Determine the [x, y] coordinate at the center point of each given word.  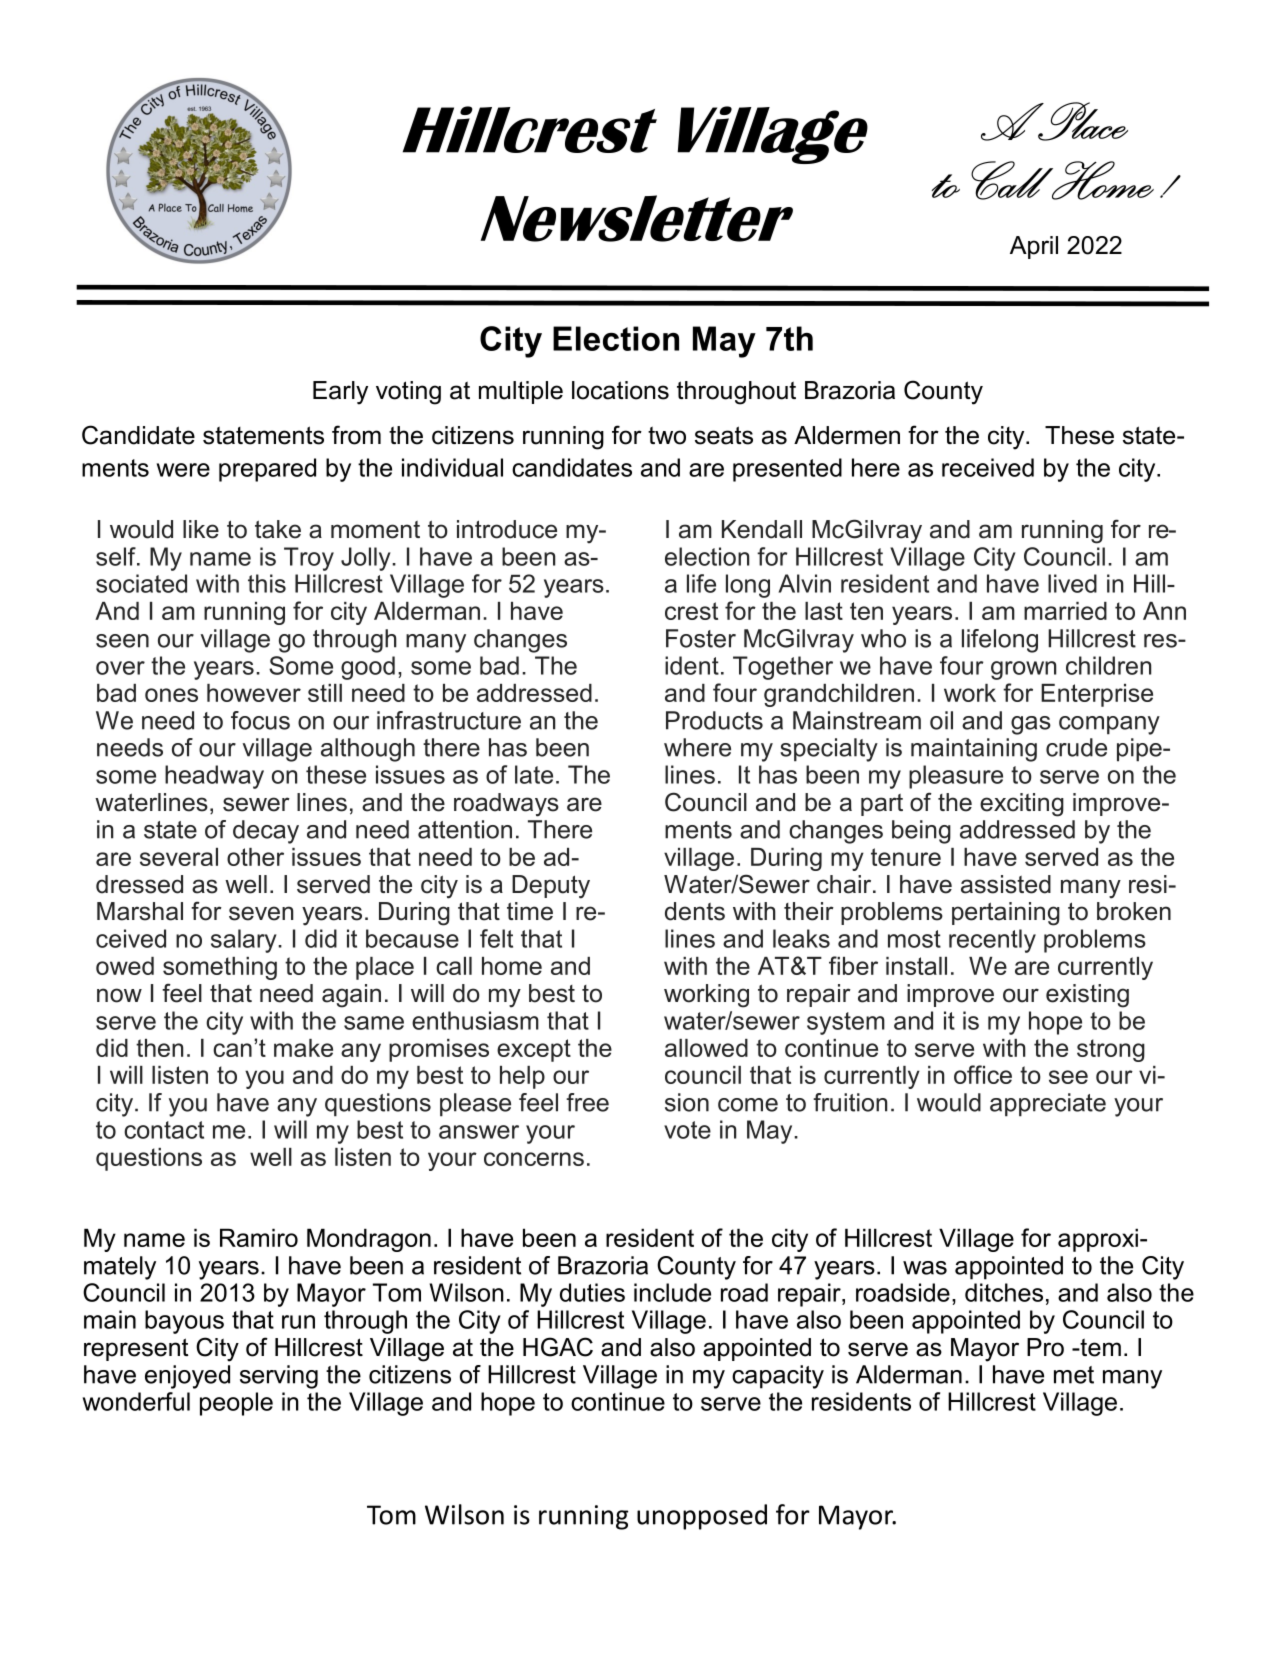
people [236, 1404]
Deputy [551, 887]
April [1034, 247]
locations [620, 390]
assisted [1006, 884]
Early [340, 393]
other [255, 857]
